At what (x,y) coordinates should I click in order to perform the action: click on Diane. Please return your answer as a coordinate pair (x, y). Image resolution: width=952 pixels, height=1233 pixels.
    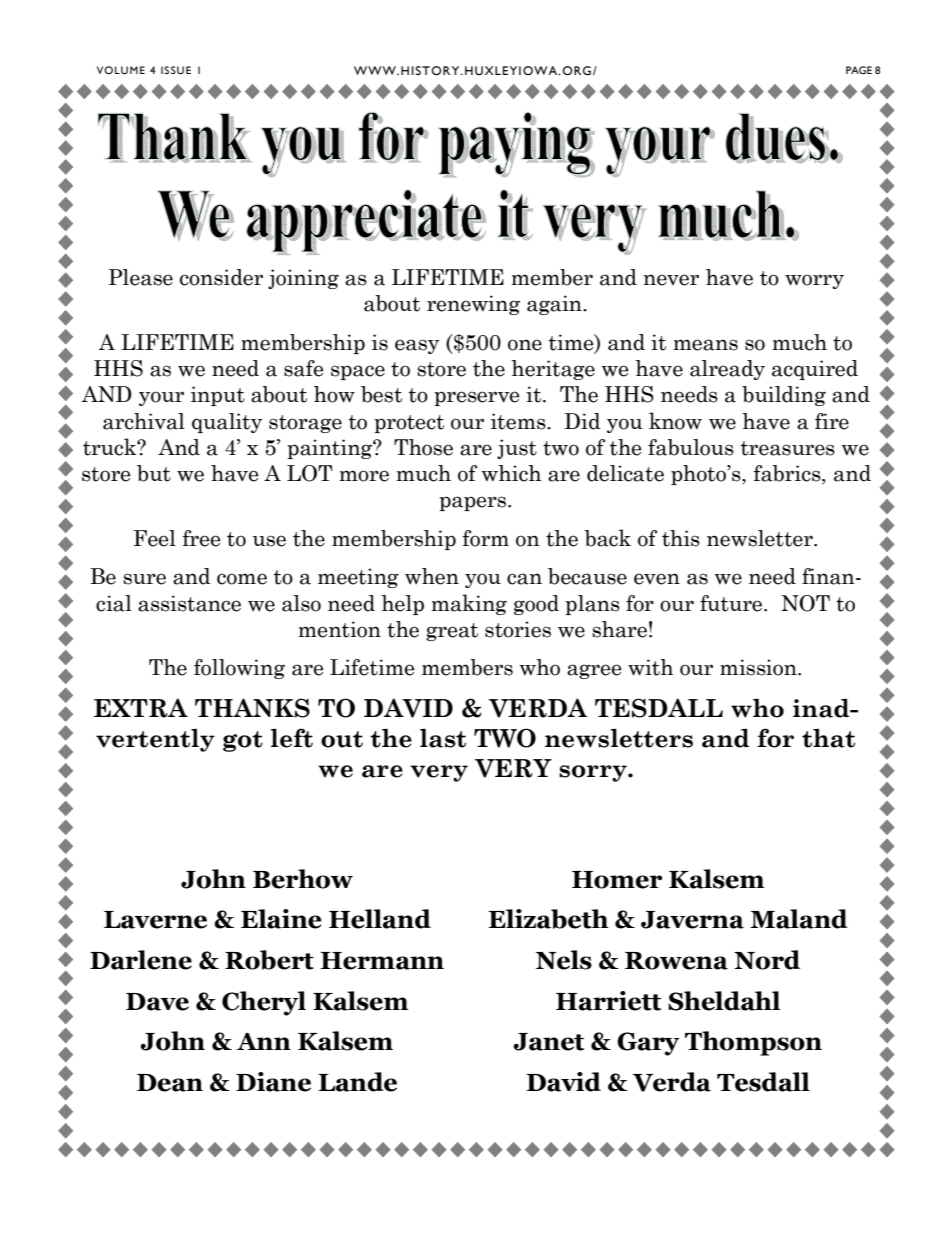
    Looking at the image, I should click on (273, 1082).
